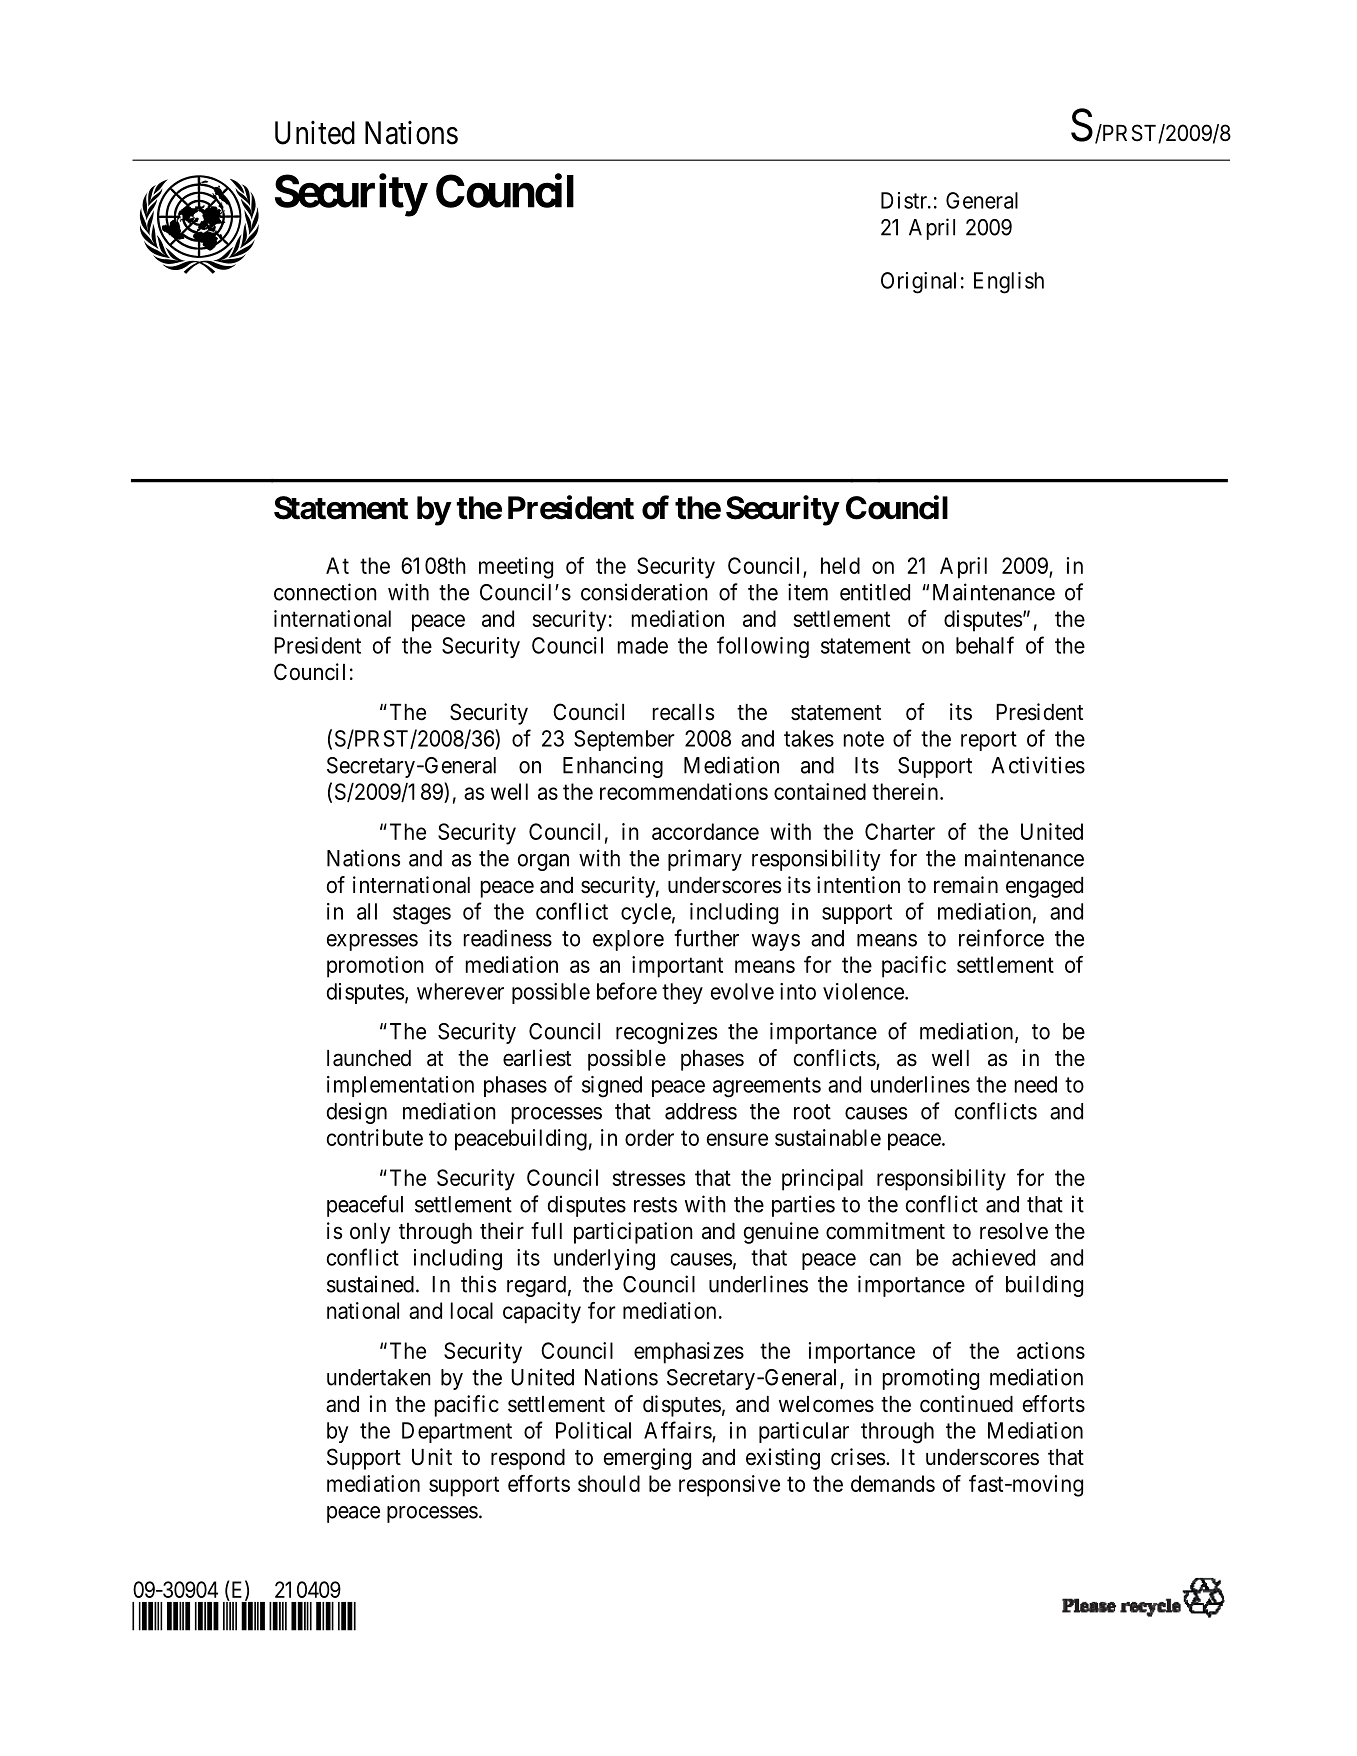 Image resolution: width=1357 pixels, height=1756 pixels. I want to click on need, so click(1036, 1084).
